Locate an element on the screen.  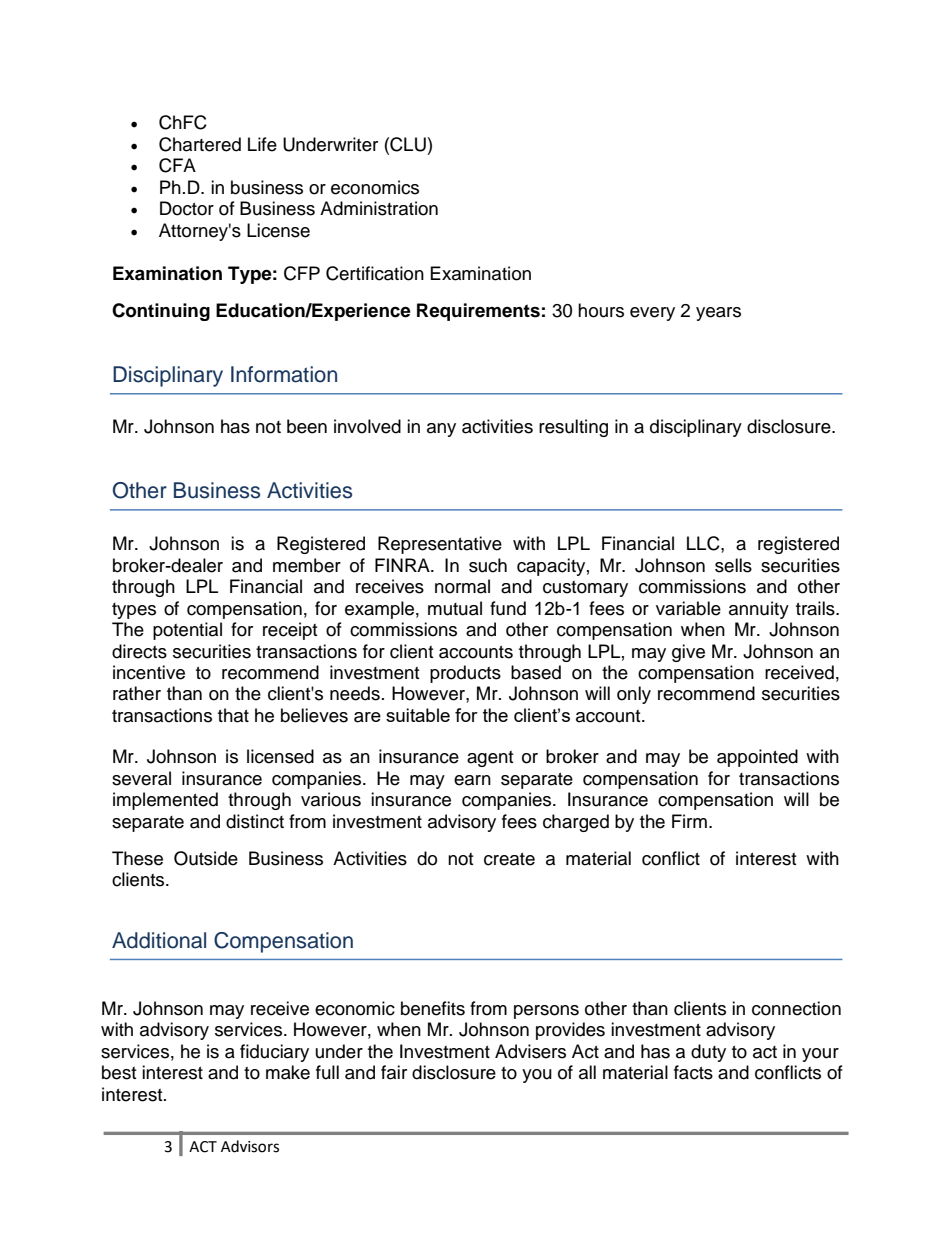
earn is located at coordinates (472, 780).
